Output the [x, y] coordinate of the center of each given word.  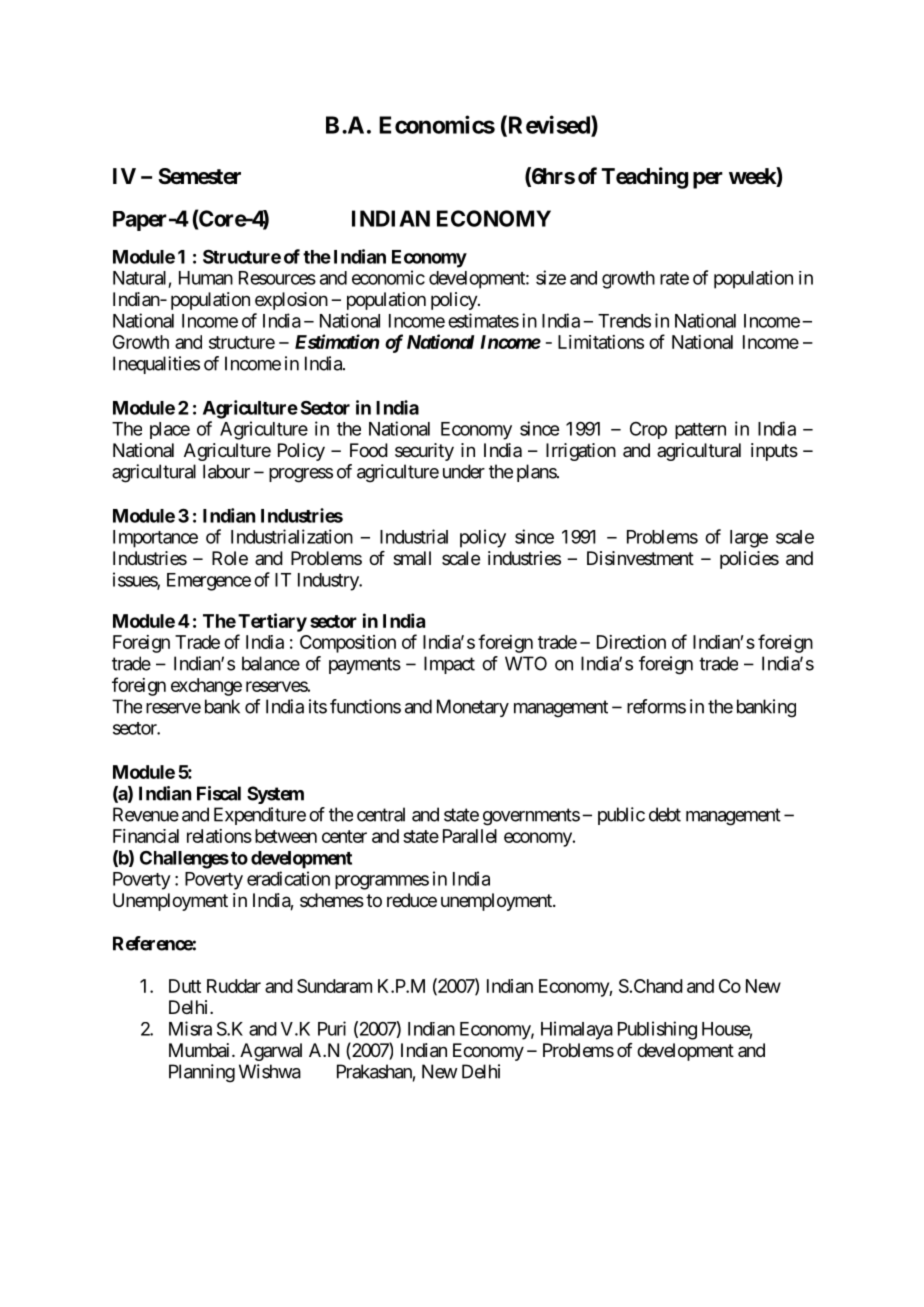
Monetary [473, 708]
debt [665, 814]
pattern [700, 431]
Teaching [644, 178]
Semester [199, 176]
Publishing [657, 1030]
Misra [190, 1028]
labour [226, 471]
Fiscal [219, 793]
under [464, 471]
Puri [332, 1028]
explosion [291, 301]
